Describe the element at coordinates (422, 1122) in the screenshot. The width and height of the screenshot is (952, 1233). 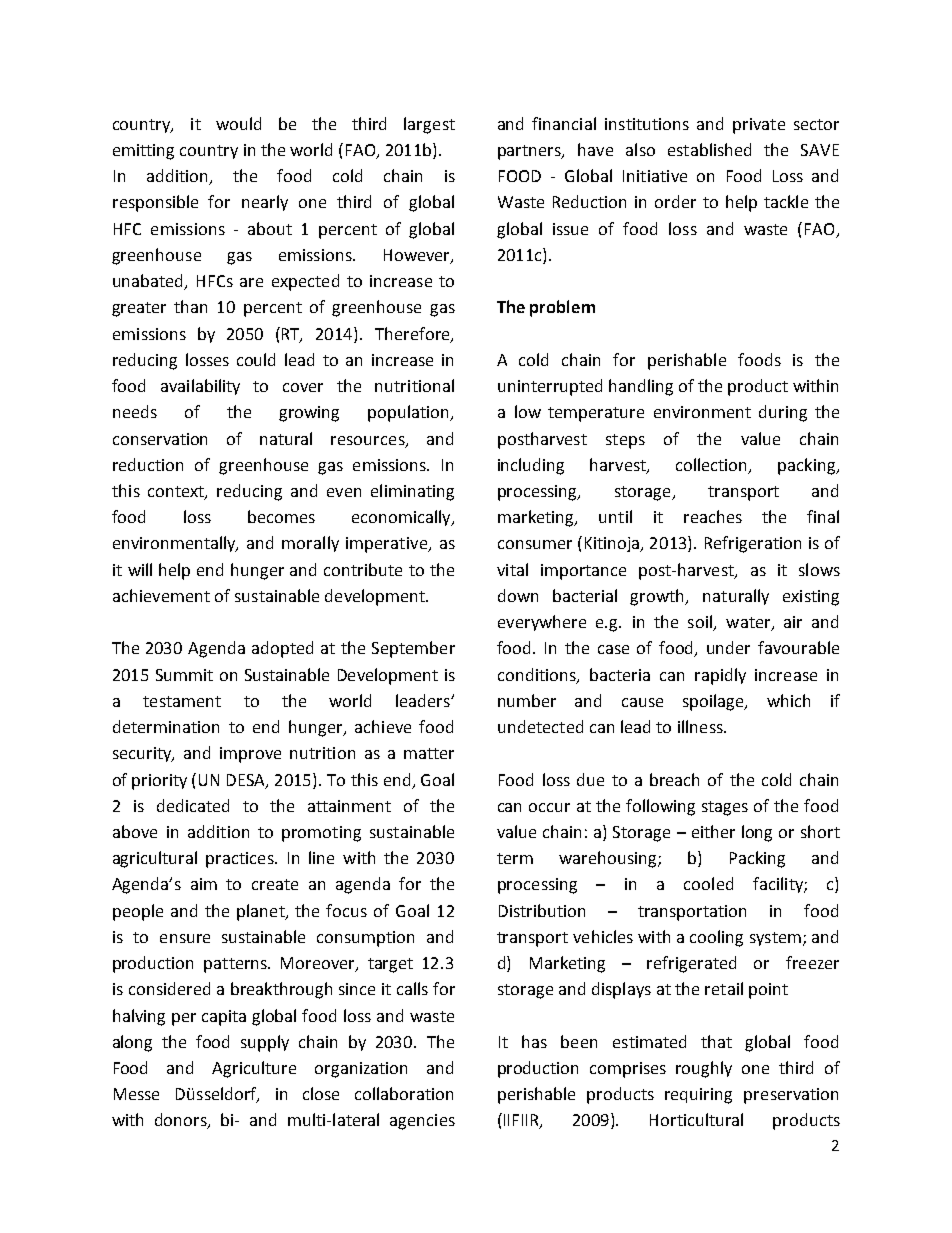
I see `agencies` at that location.
